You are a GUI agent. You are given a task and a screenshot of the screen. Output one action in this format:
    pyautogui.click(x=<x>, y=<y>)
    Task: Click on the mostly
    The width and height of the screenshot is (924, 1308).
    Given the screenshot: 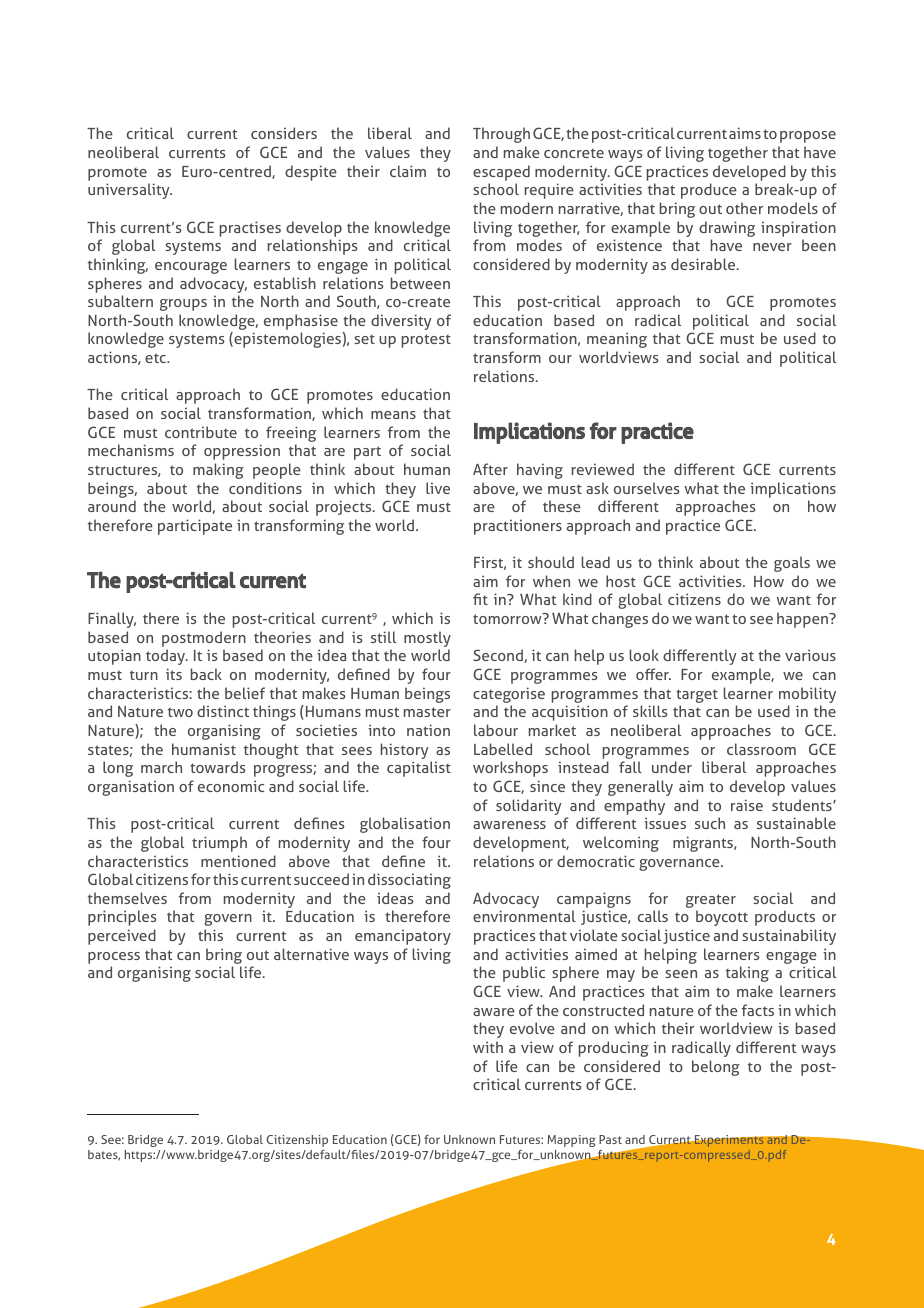 What is the action you would take?
    pyautogui.click(x=427, y=640)
